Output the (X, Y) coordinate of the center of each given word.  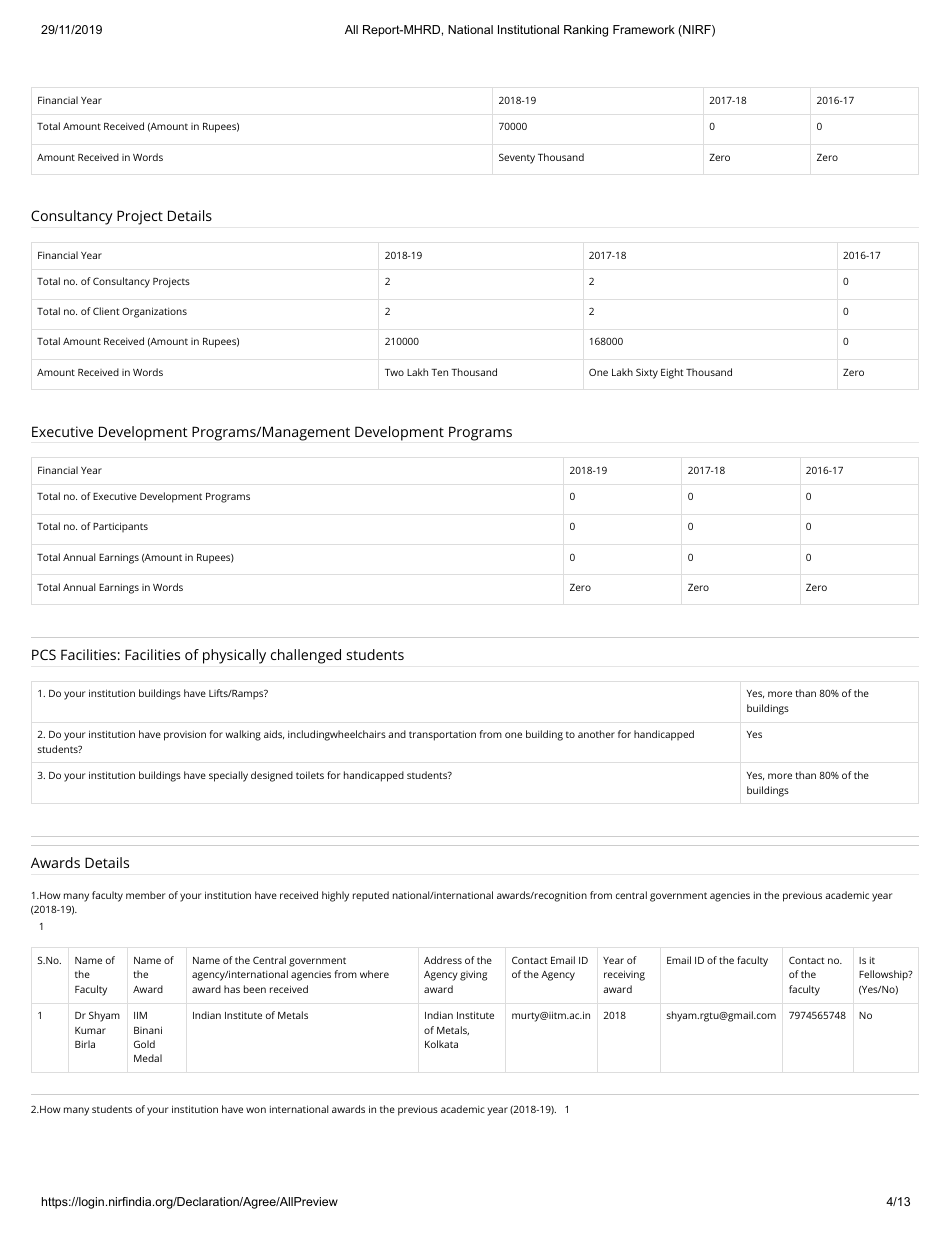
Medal (148, 1058)
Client (106, 311)
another (596, 734)
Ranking (586, 31)
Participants (120, 527)
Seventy (517, 158)
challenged (306, 656)
